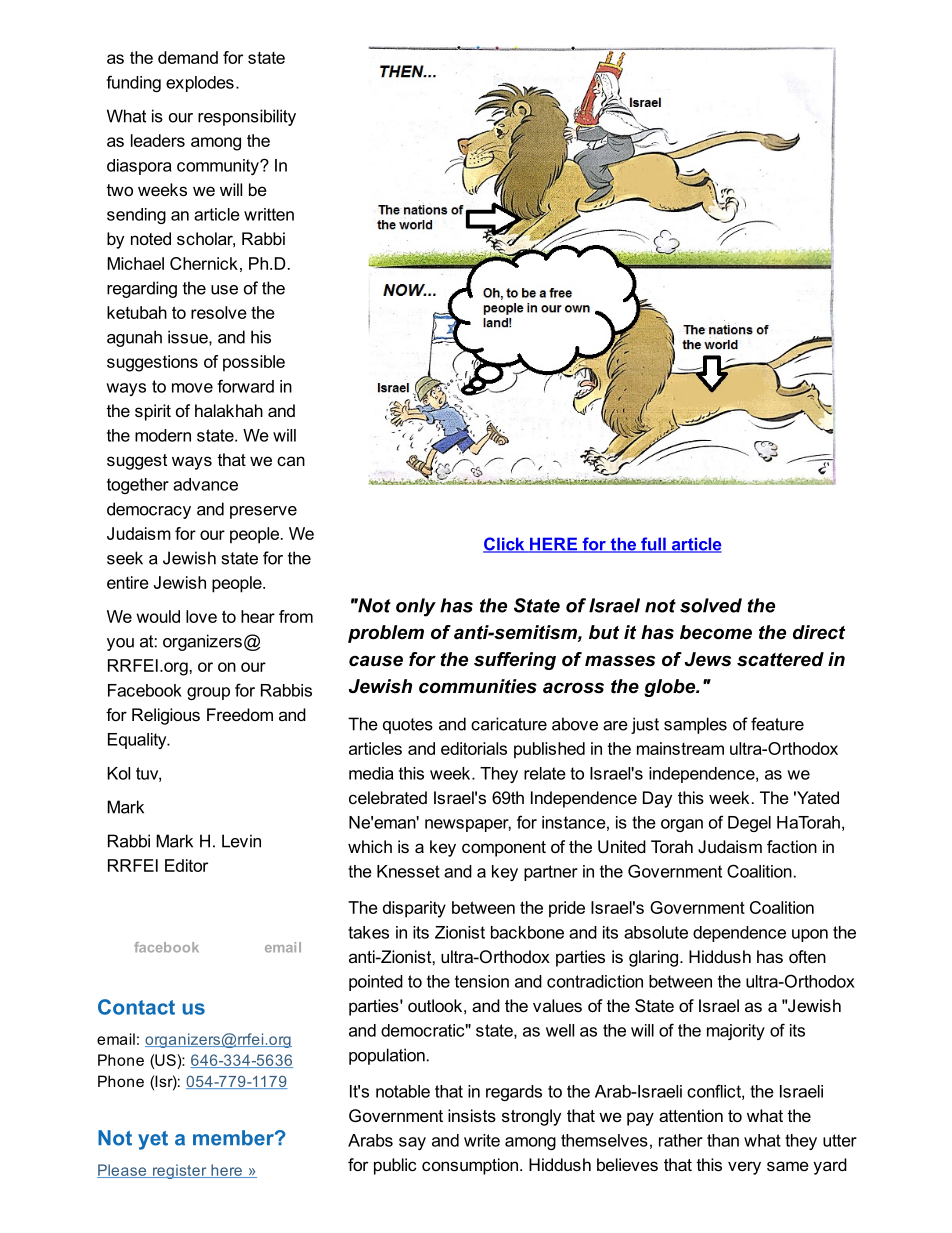 This document has width=952, height=1233. What do you see at coordinates (792, 846) in the document?
I see `faction` at bounding box center [792, 846].
